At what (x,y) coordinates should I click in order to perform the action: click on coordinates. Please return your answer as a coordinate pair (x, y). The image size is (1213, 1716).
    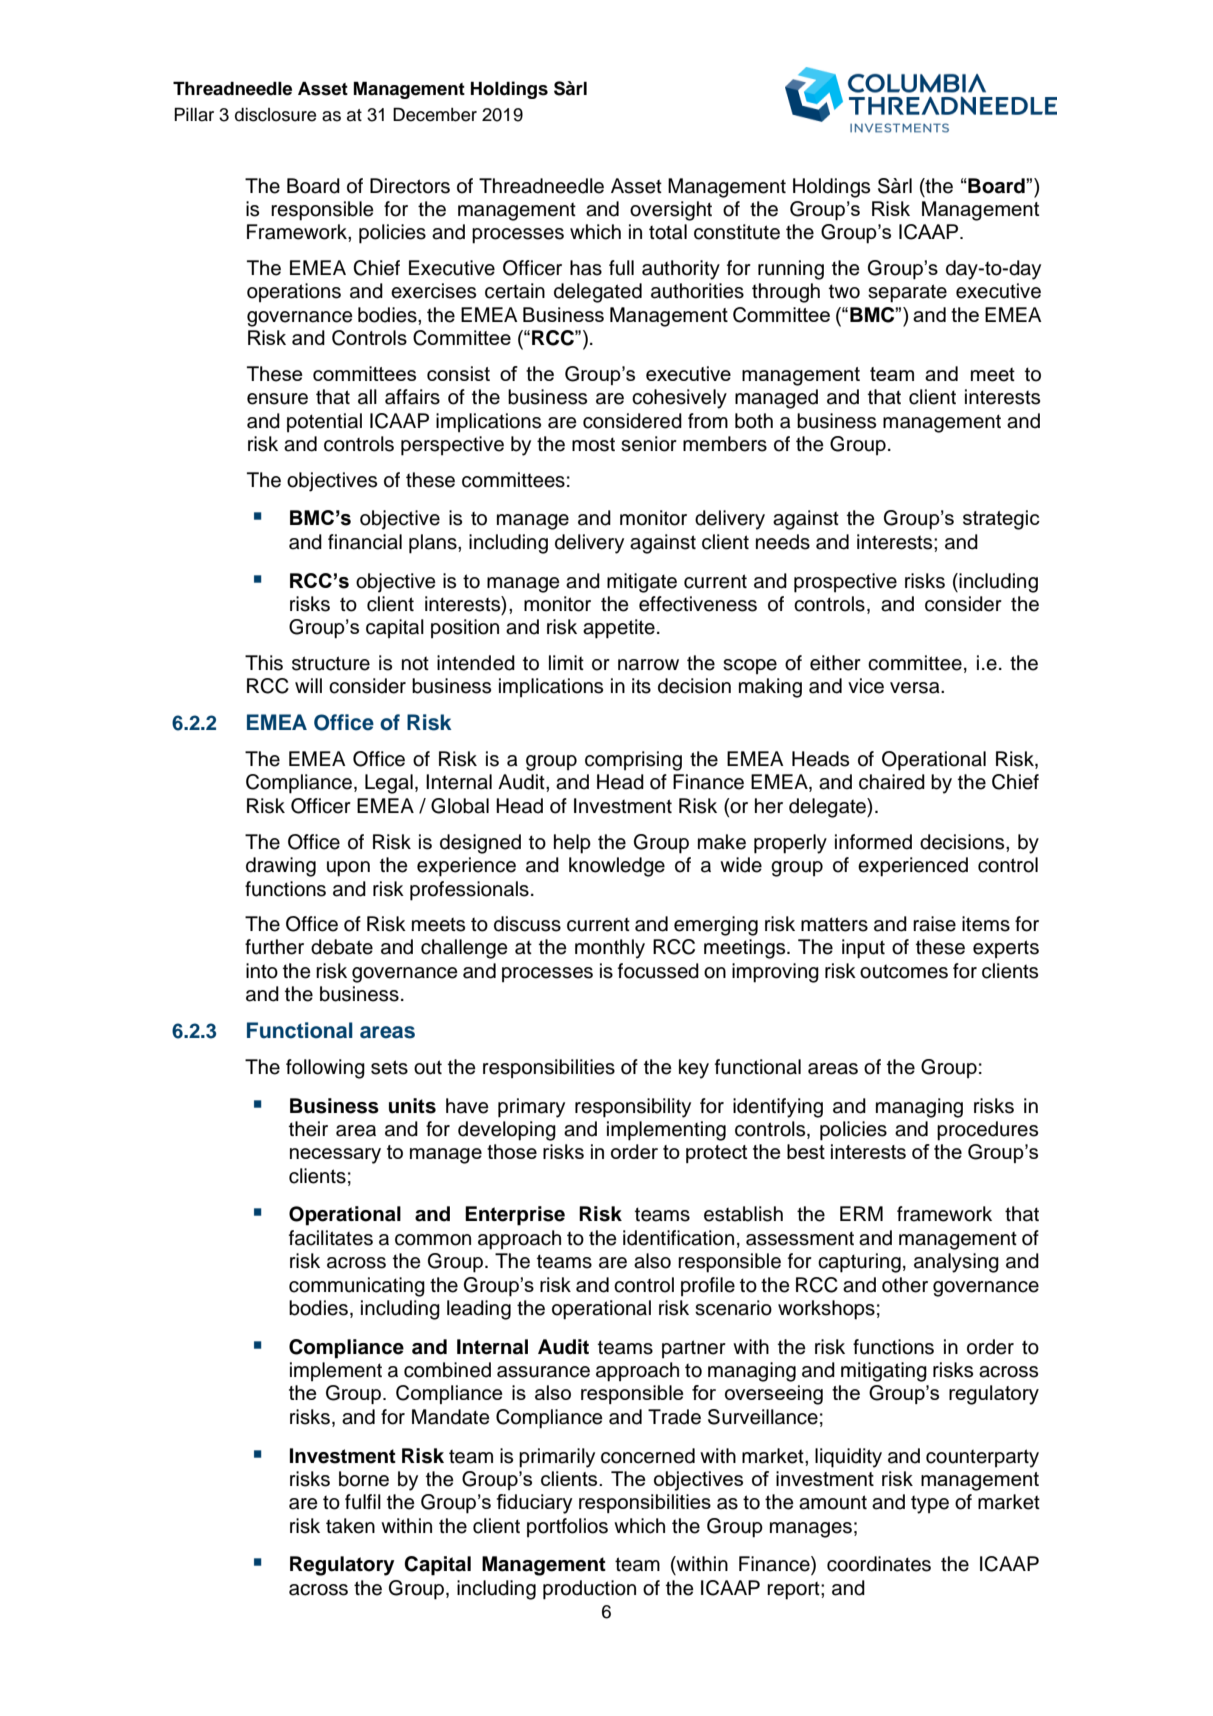
    Looking at the image, I should click on (879, 1564).
